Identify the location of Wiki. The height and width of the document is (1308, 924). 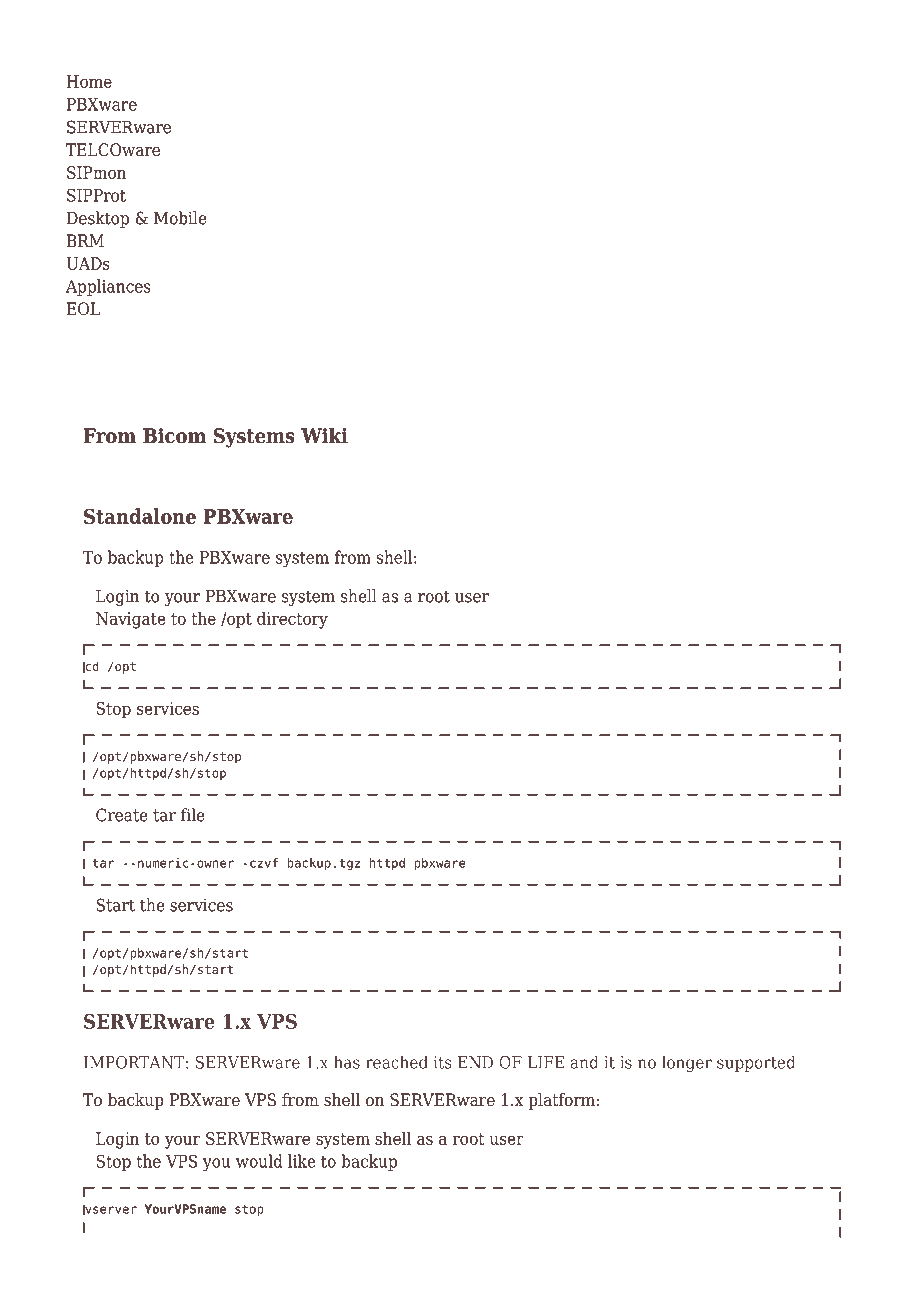
(324, 435).
